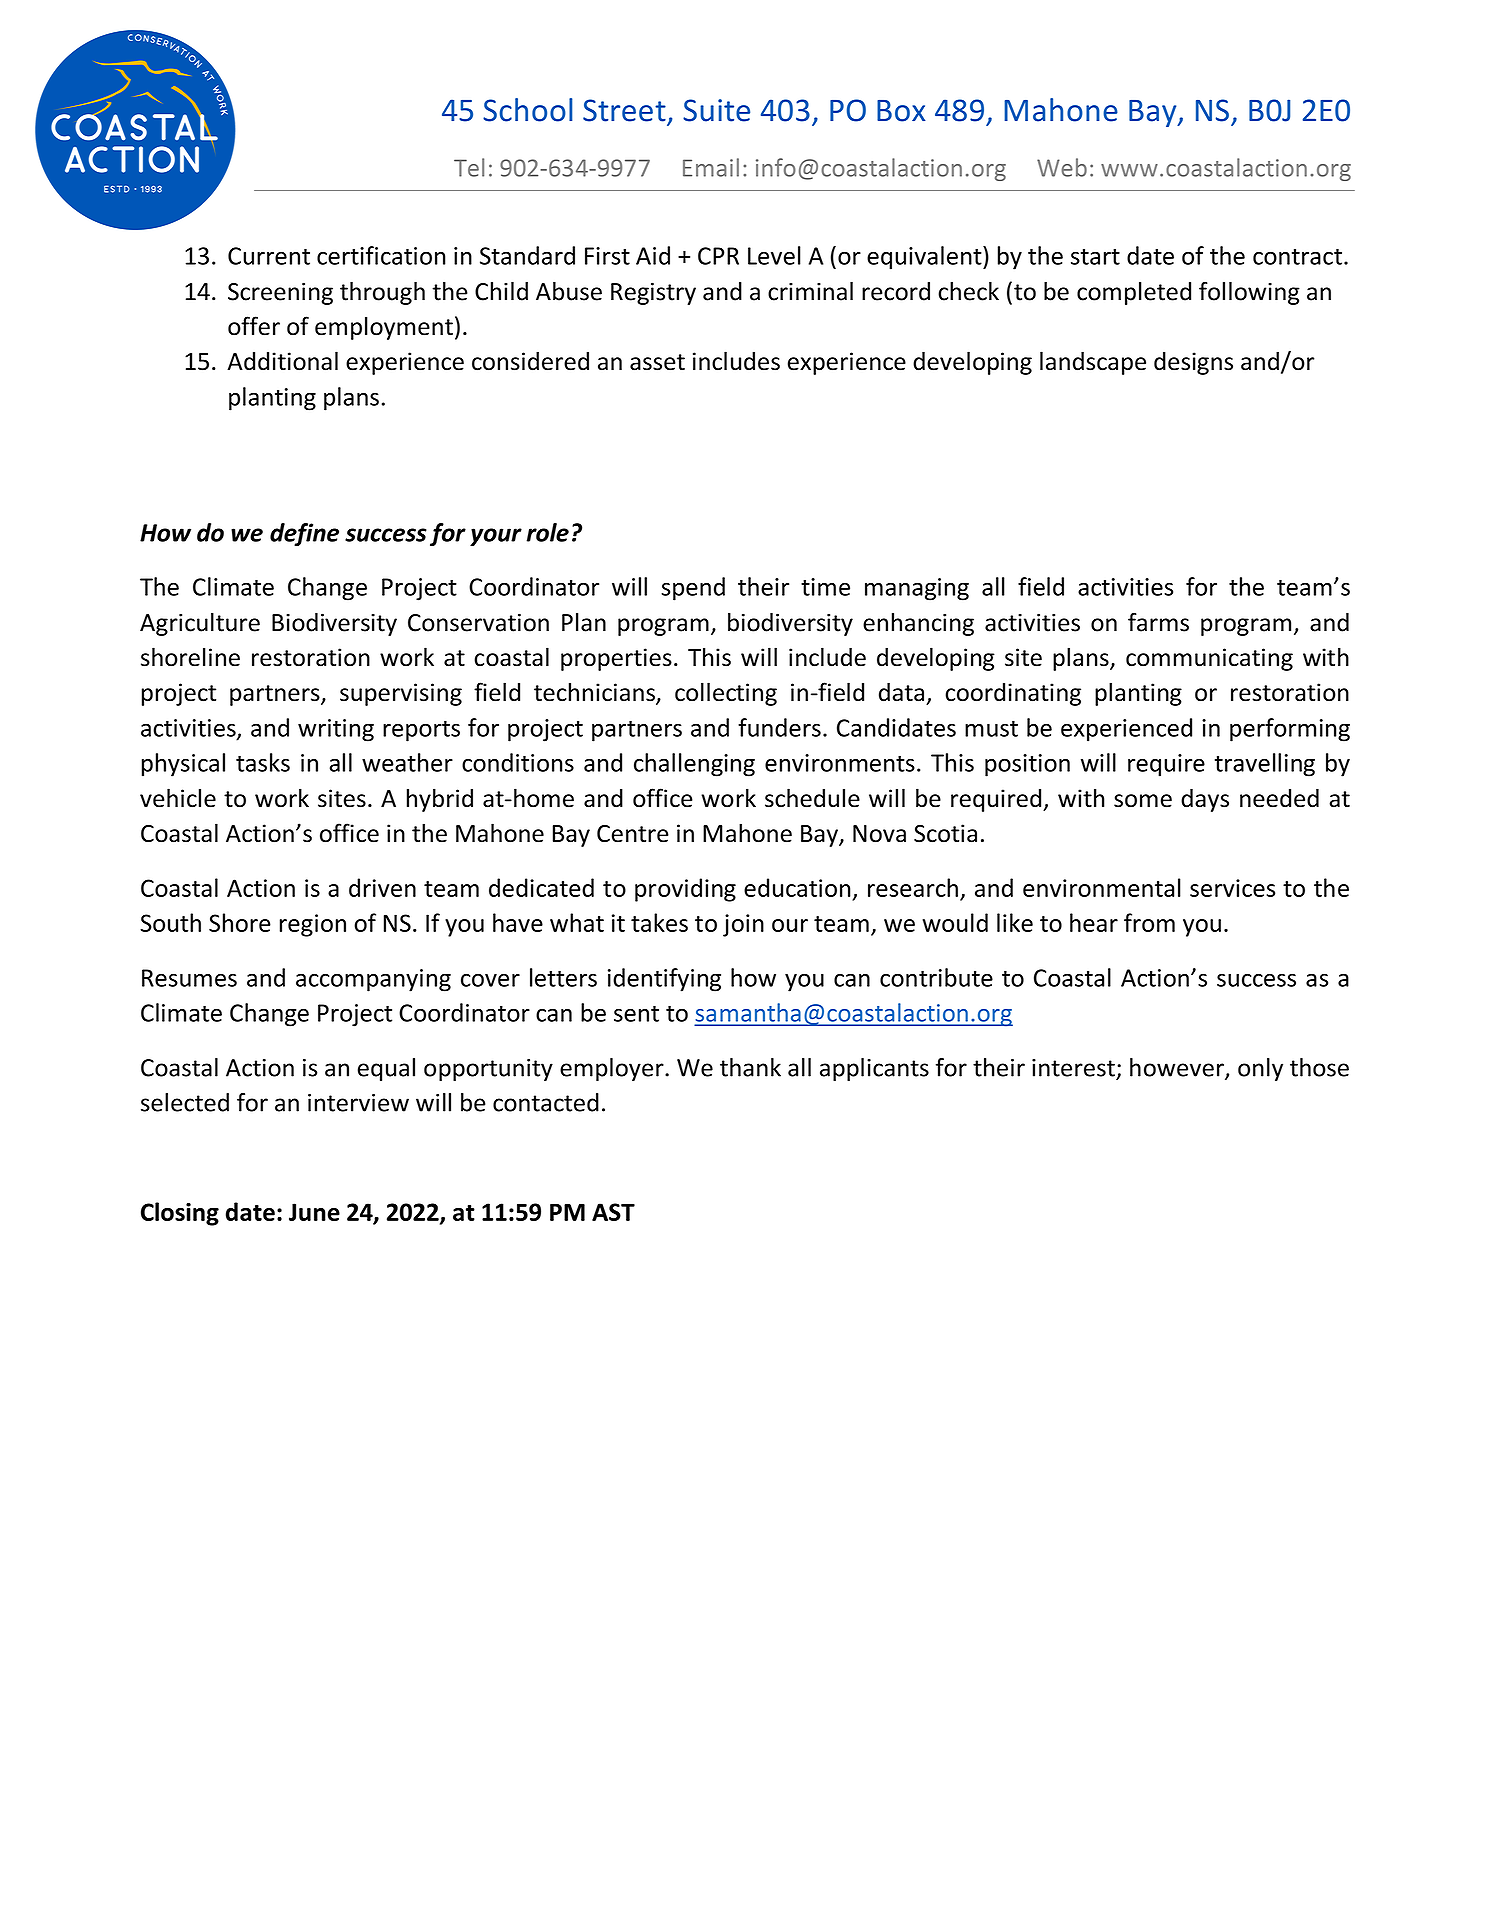  Describe the element at coordinates (401, 694) in the document. I see `supervising` at that location.
